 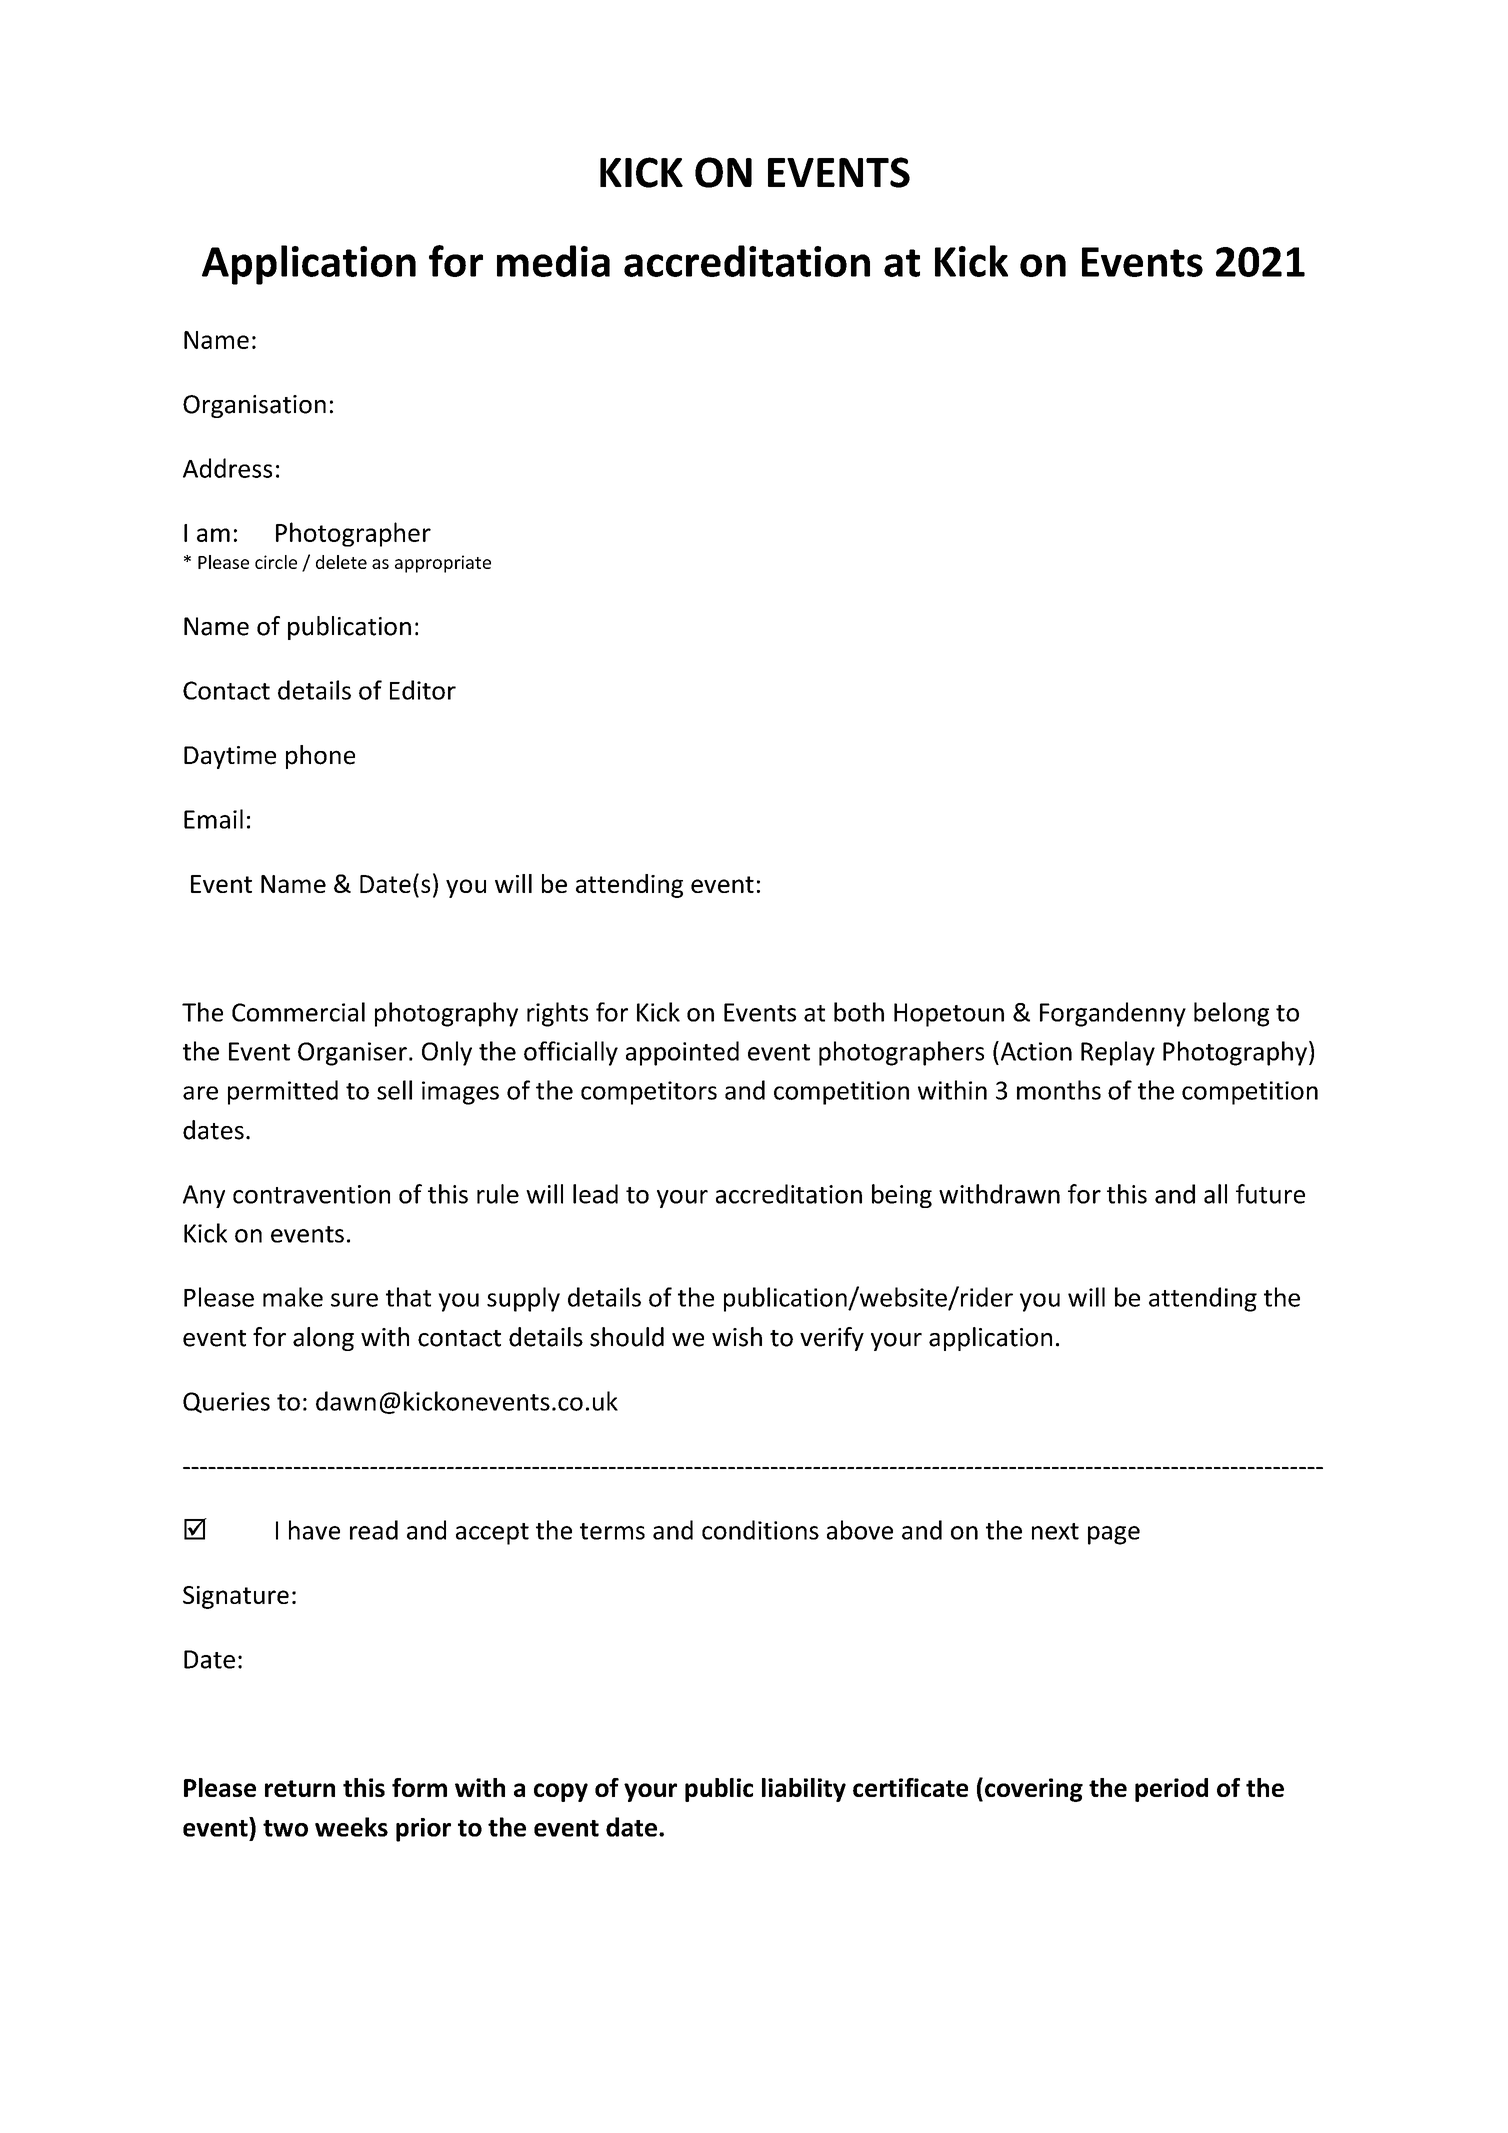 I want to click on Replay, so click(x=1118, y=1053).
